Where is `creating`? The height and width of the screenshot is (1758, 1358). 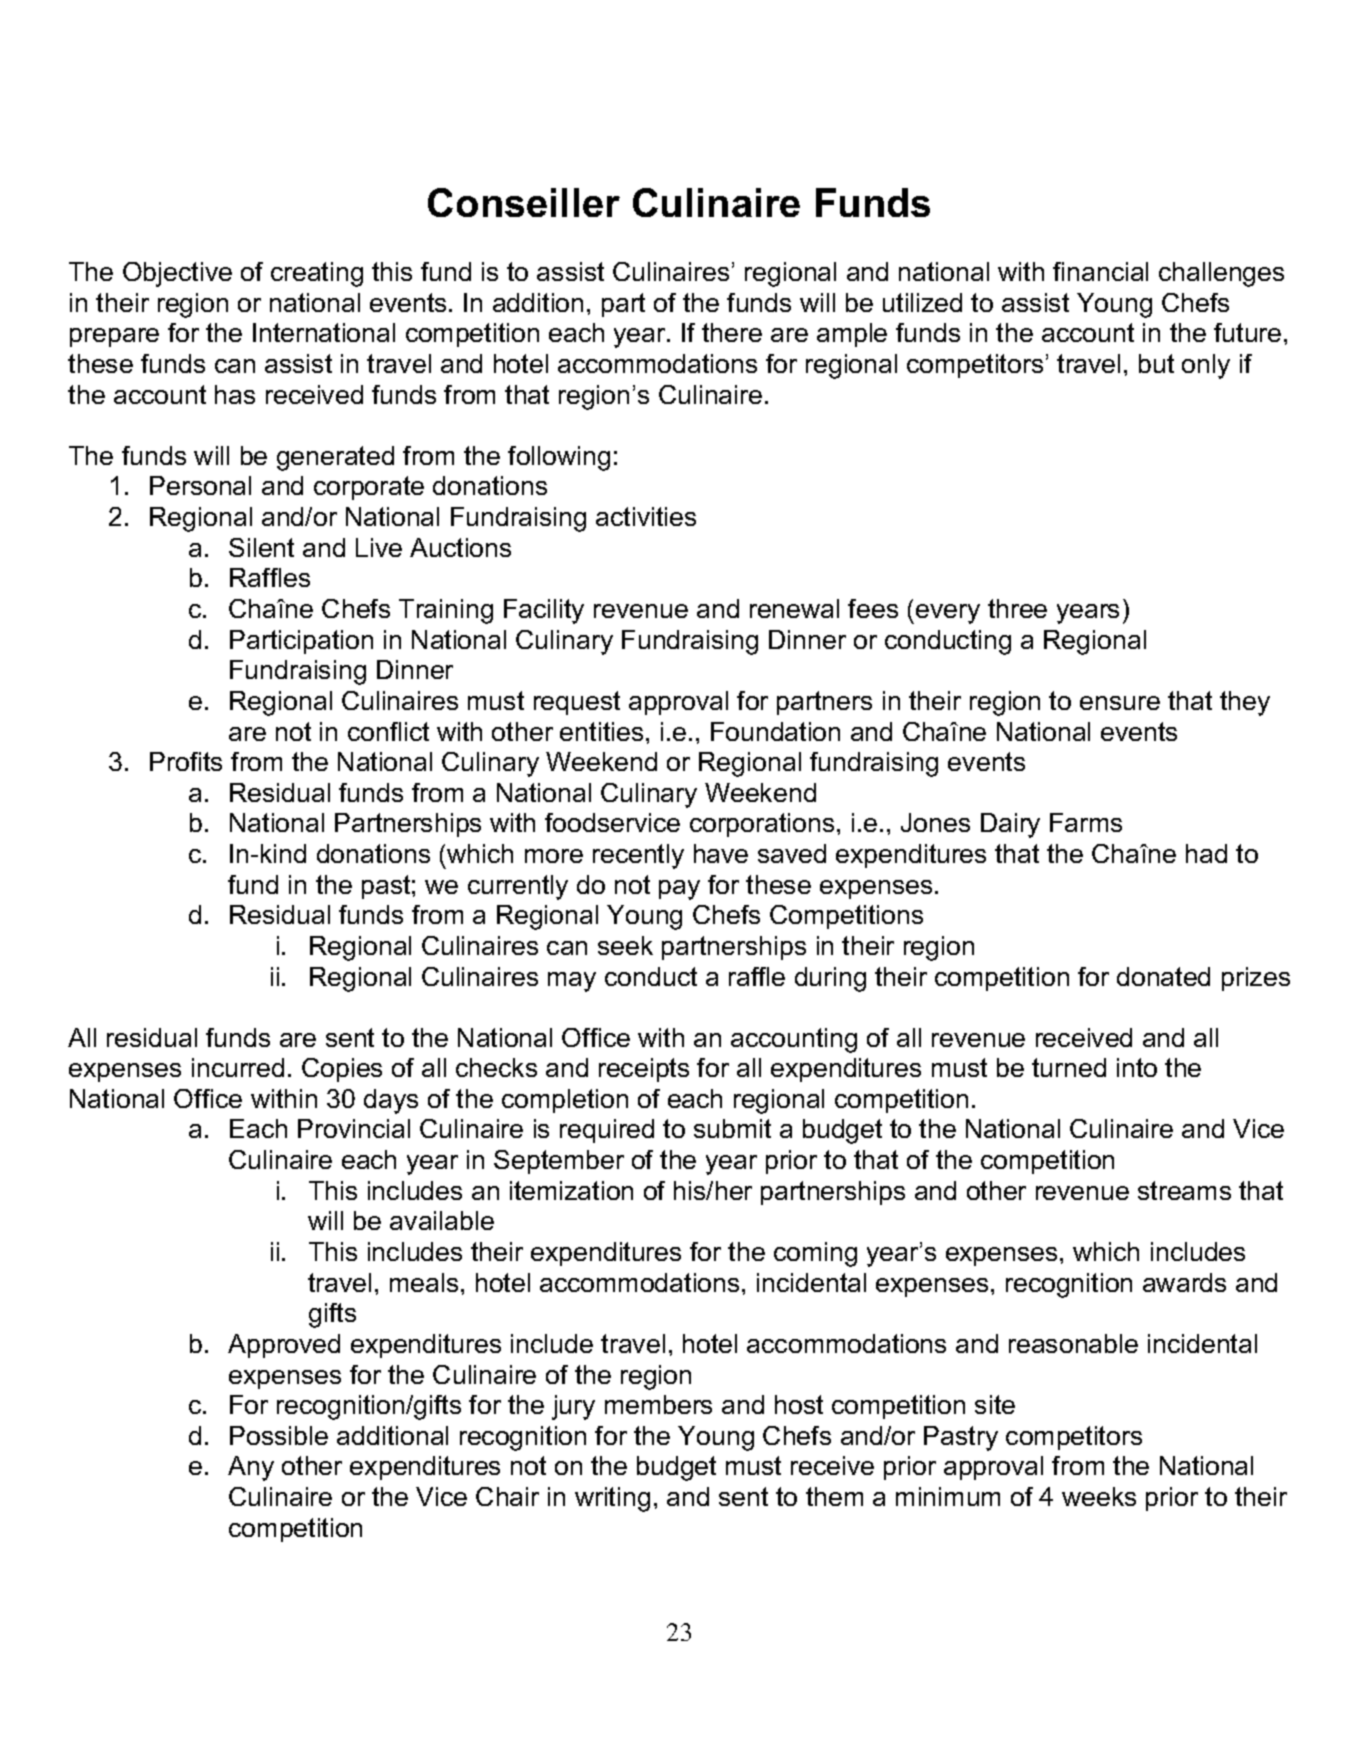
creating is located at coordinates (317, 274).
